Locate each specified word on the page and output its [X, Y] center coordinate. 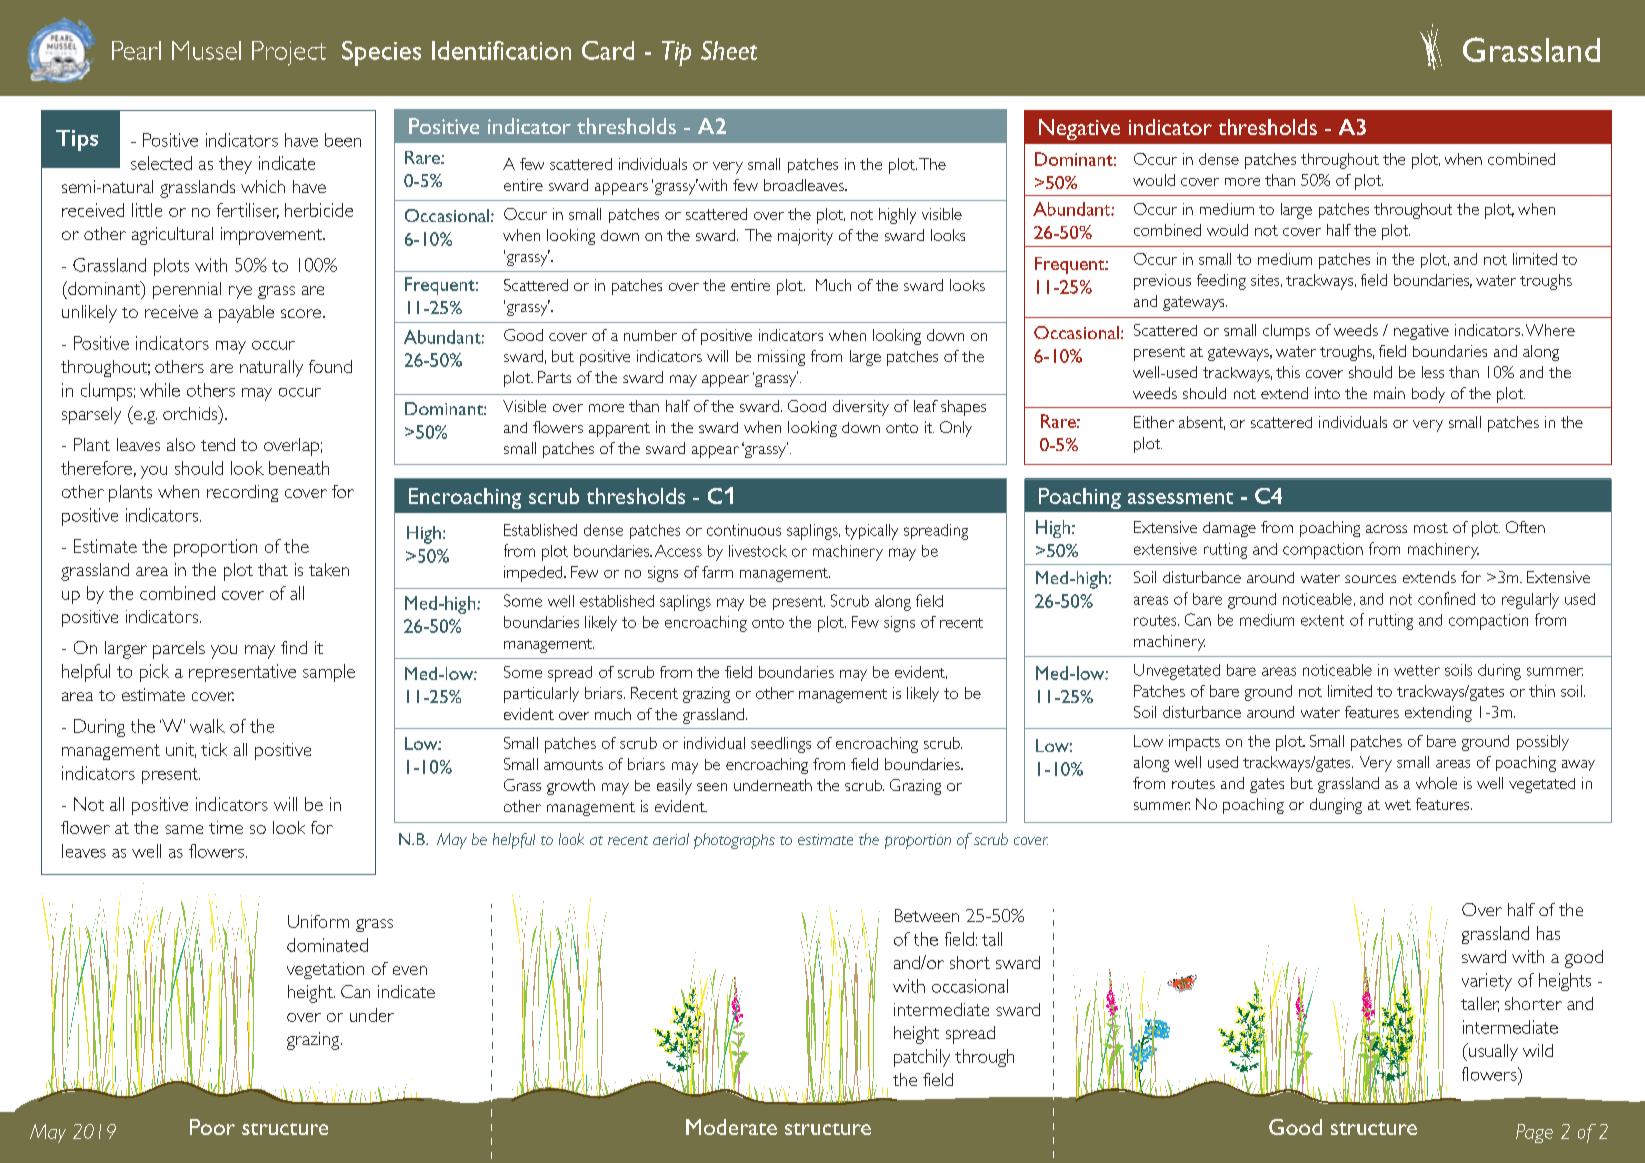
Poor [212, 1127]
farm [717, 572]
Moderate [731, 1127]
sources [1370, 579]
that [273, 569]
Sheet [729, 50]
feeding [1221, 282]
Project [289, 53]
